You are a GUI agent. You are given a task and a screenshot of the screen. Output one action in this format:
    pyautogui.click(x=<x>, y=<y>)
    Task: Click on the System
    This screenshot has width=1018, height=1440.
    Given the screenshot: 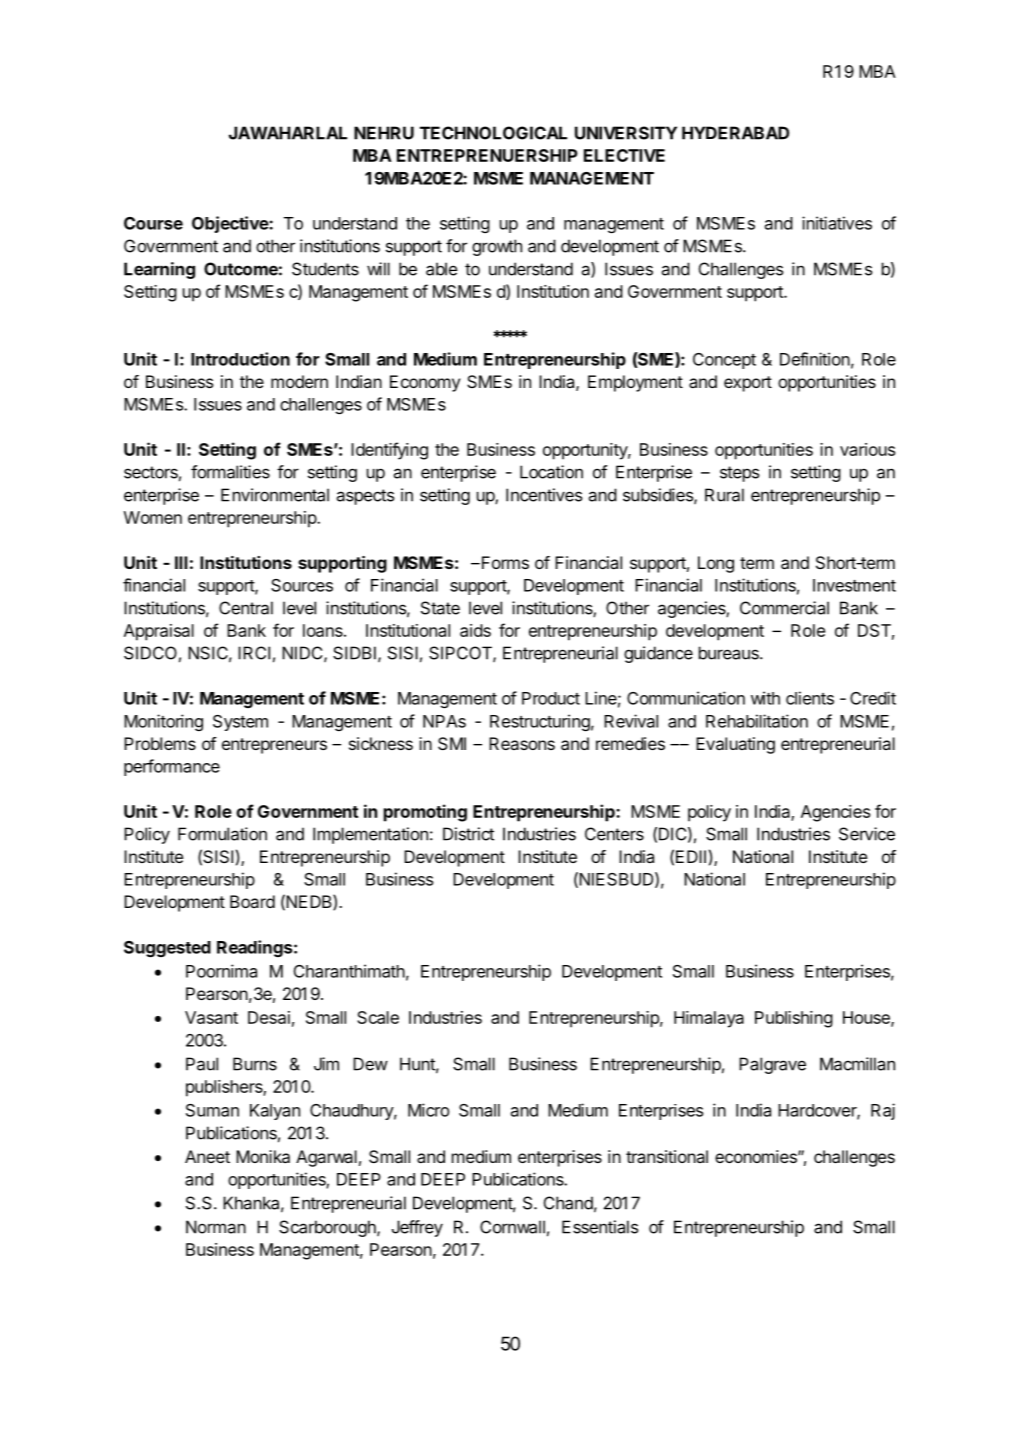 What is the action you would take?
    pyautogui.click(x=240, y=723)
